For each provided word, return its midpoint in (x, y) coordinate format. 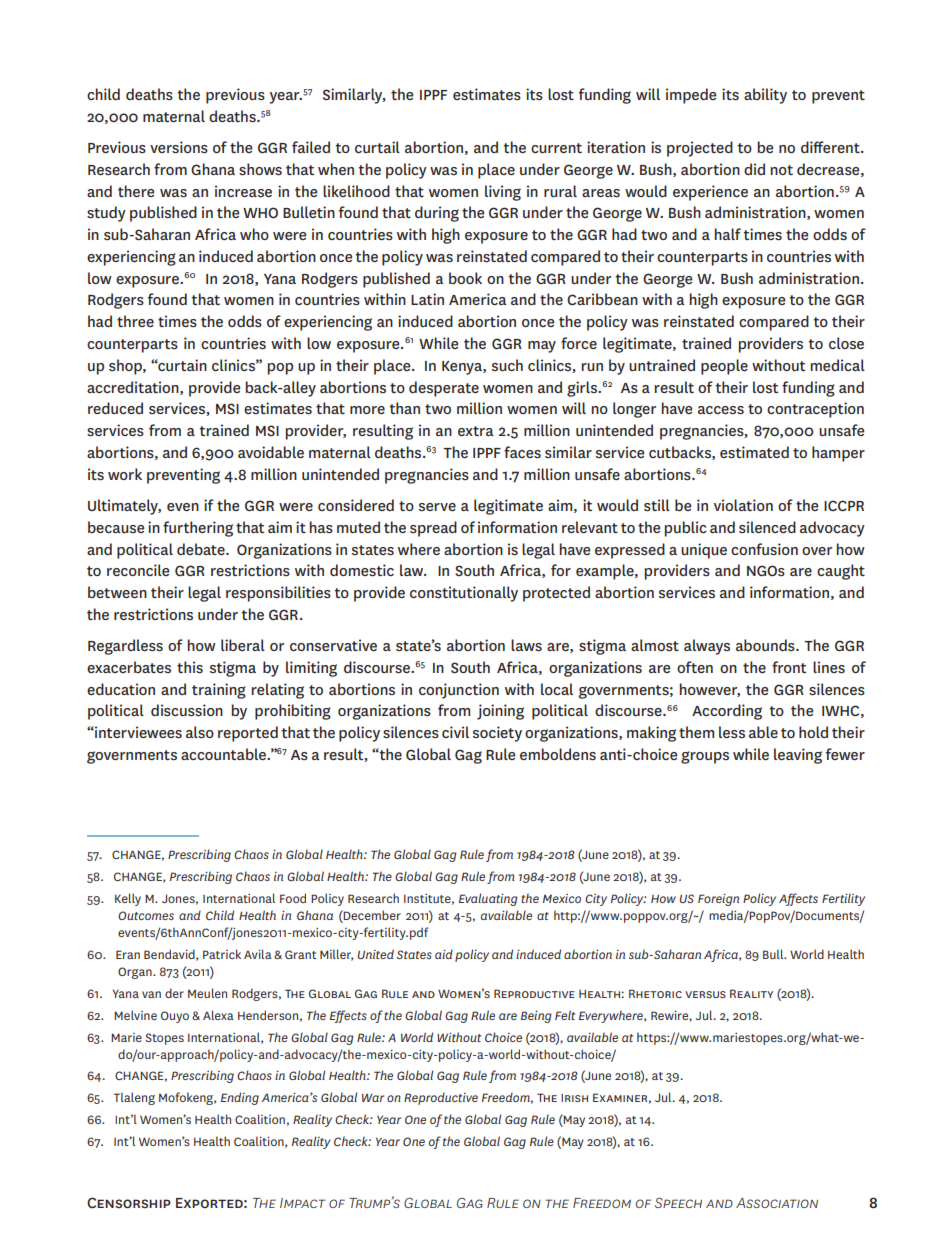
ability (765, 96)
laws (526, 645)
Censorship (129, 1202)
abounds (766, 645)
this (190, 667)
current (556, 148)
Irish (574, 1097)
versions (179, 147)
